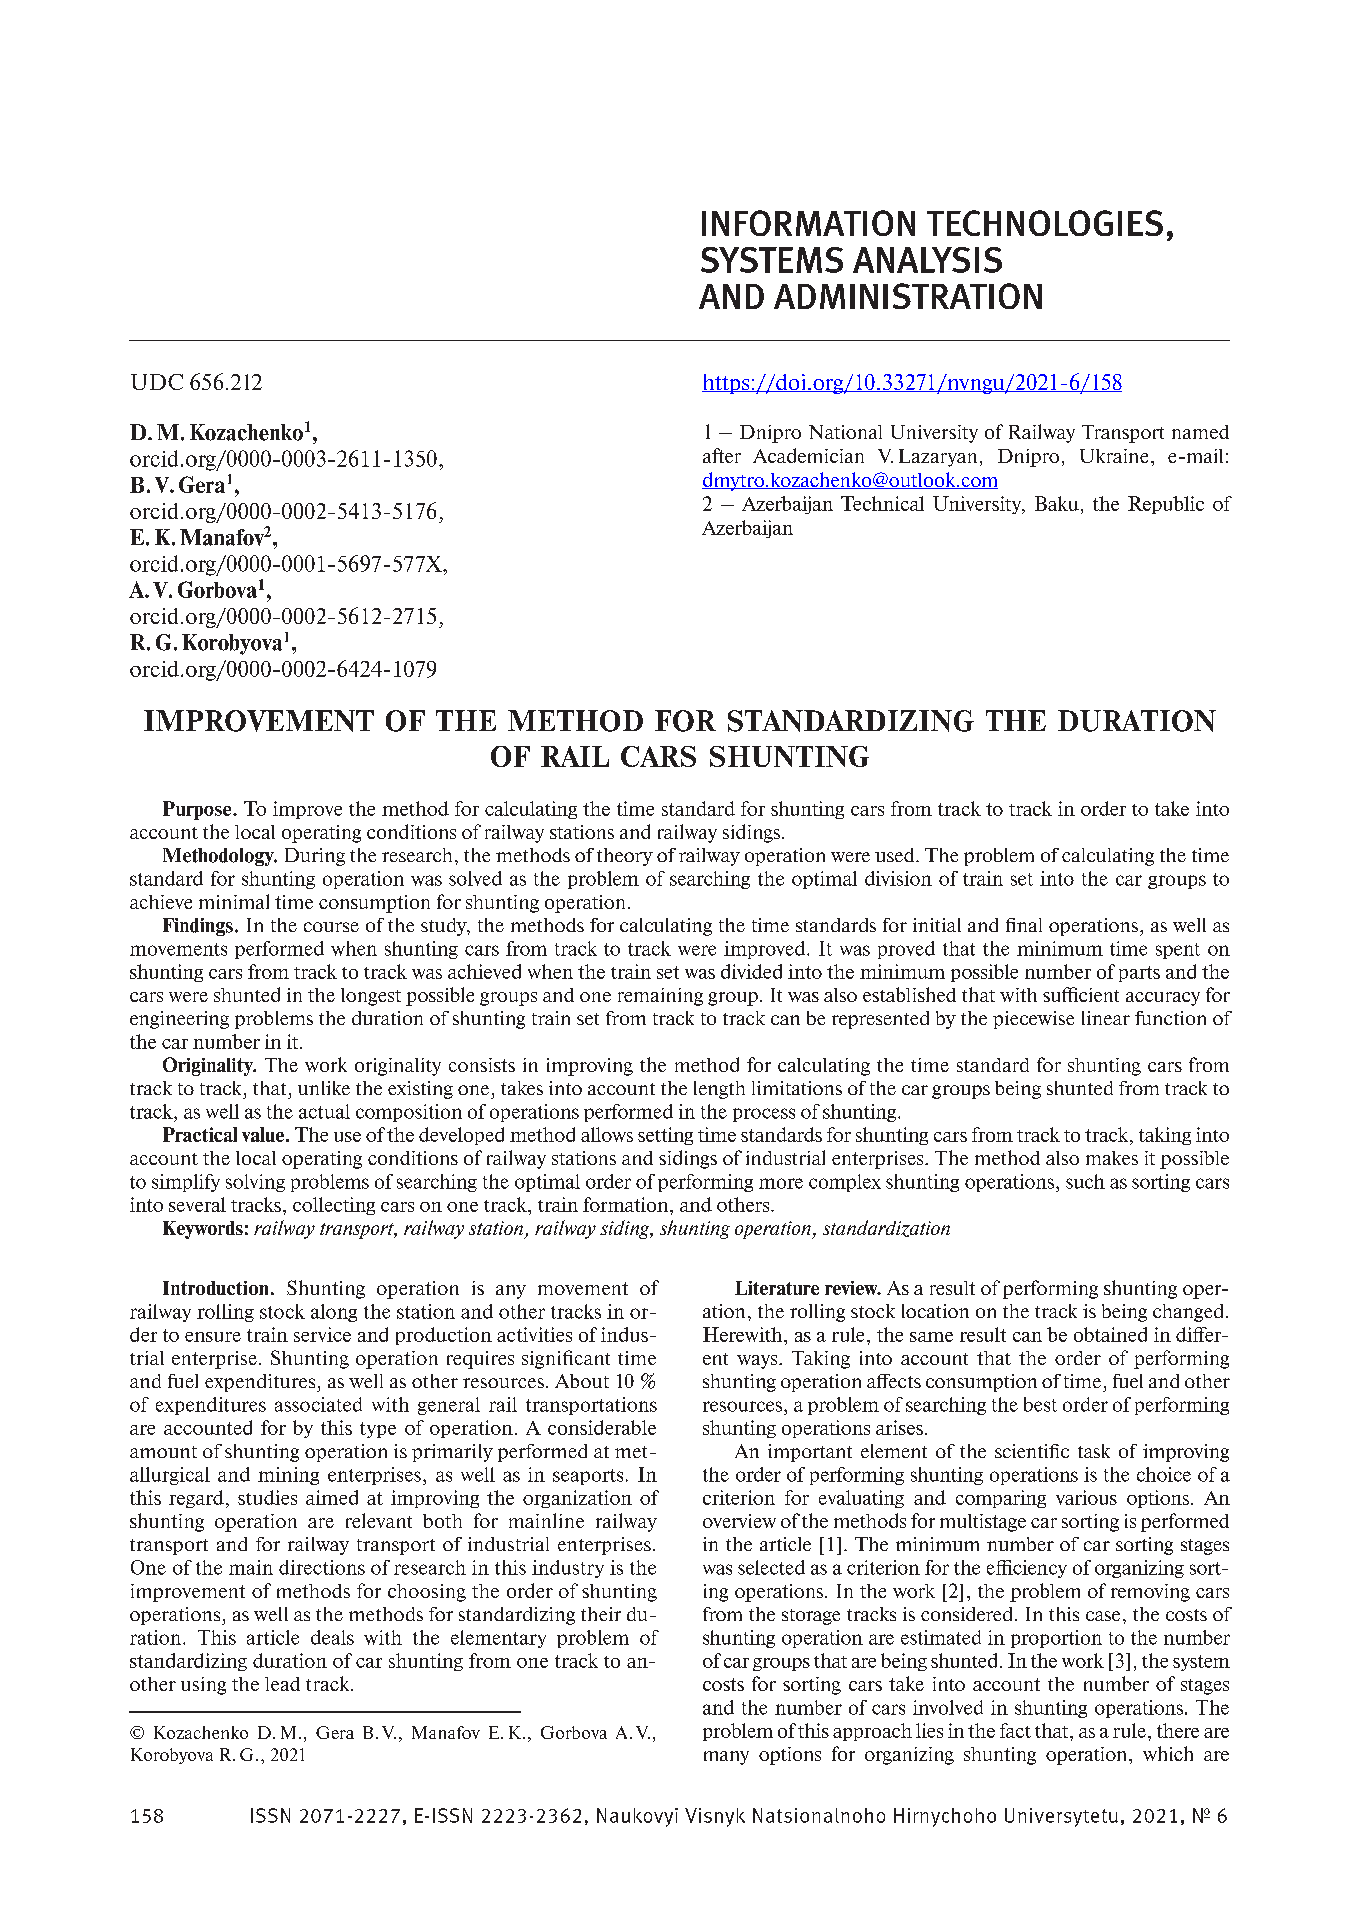  What do you see at coordinates (1106, 1018) in the document?
I see `linear` at bounding box center [1106, 1018].
